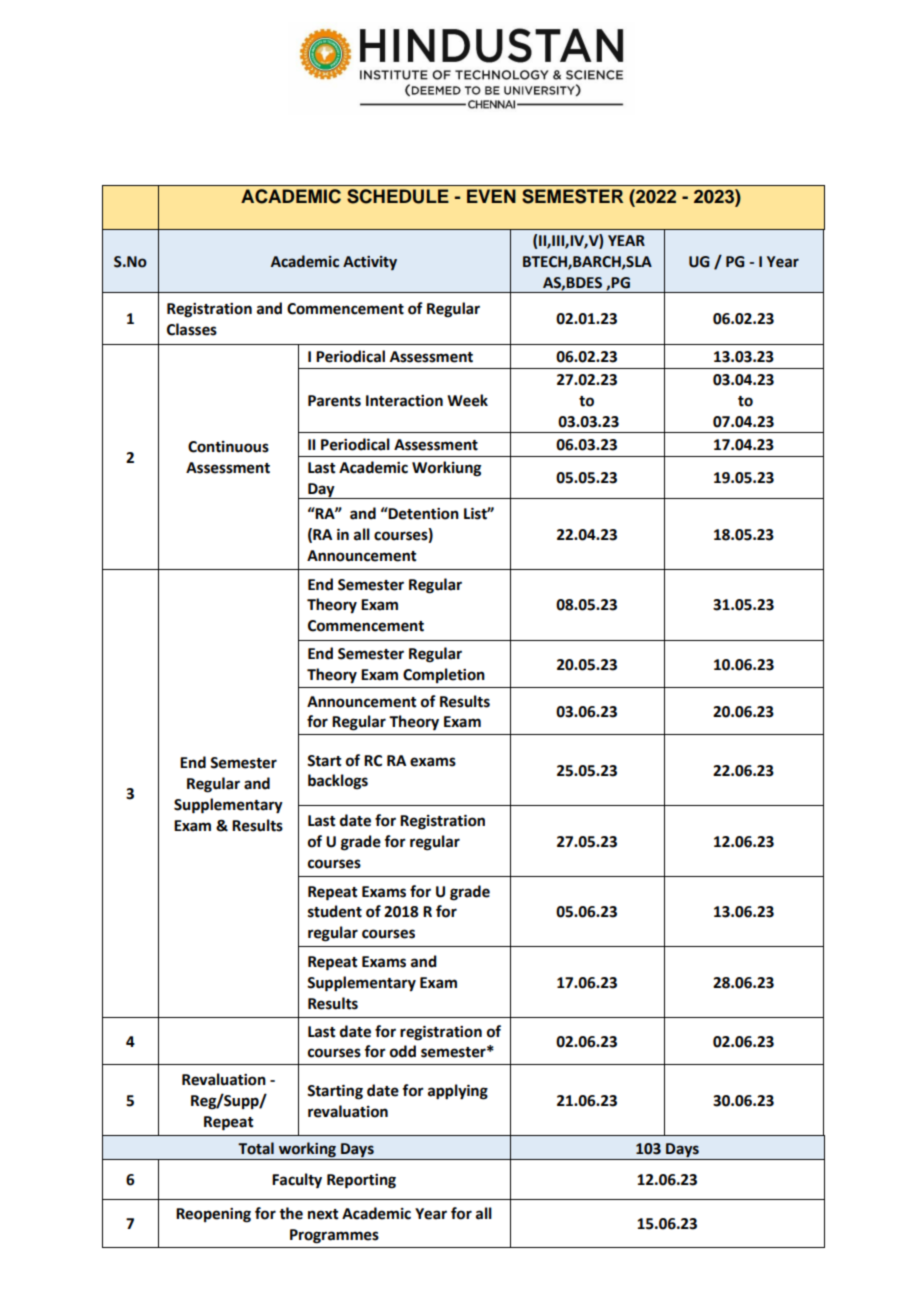  What do you see at coordinates (403, 1051) in the screenshot?
I see `odd` at bounding box center [403, 1051].
